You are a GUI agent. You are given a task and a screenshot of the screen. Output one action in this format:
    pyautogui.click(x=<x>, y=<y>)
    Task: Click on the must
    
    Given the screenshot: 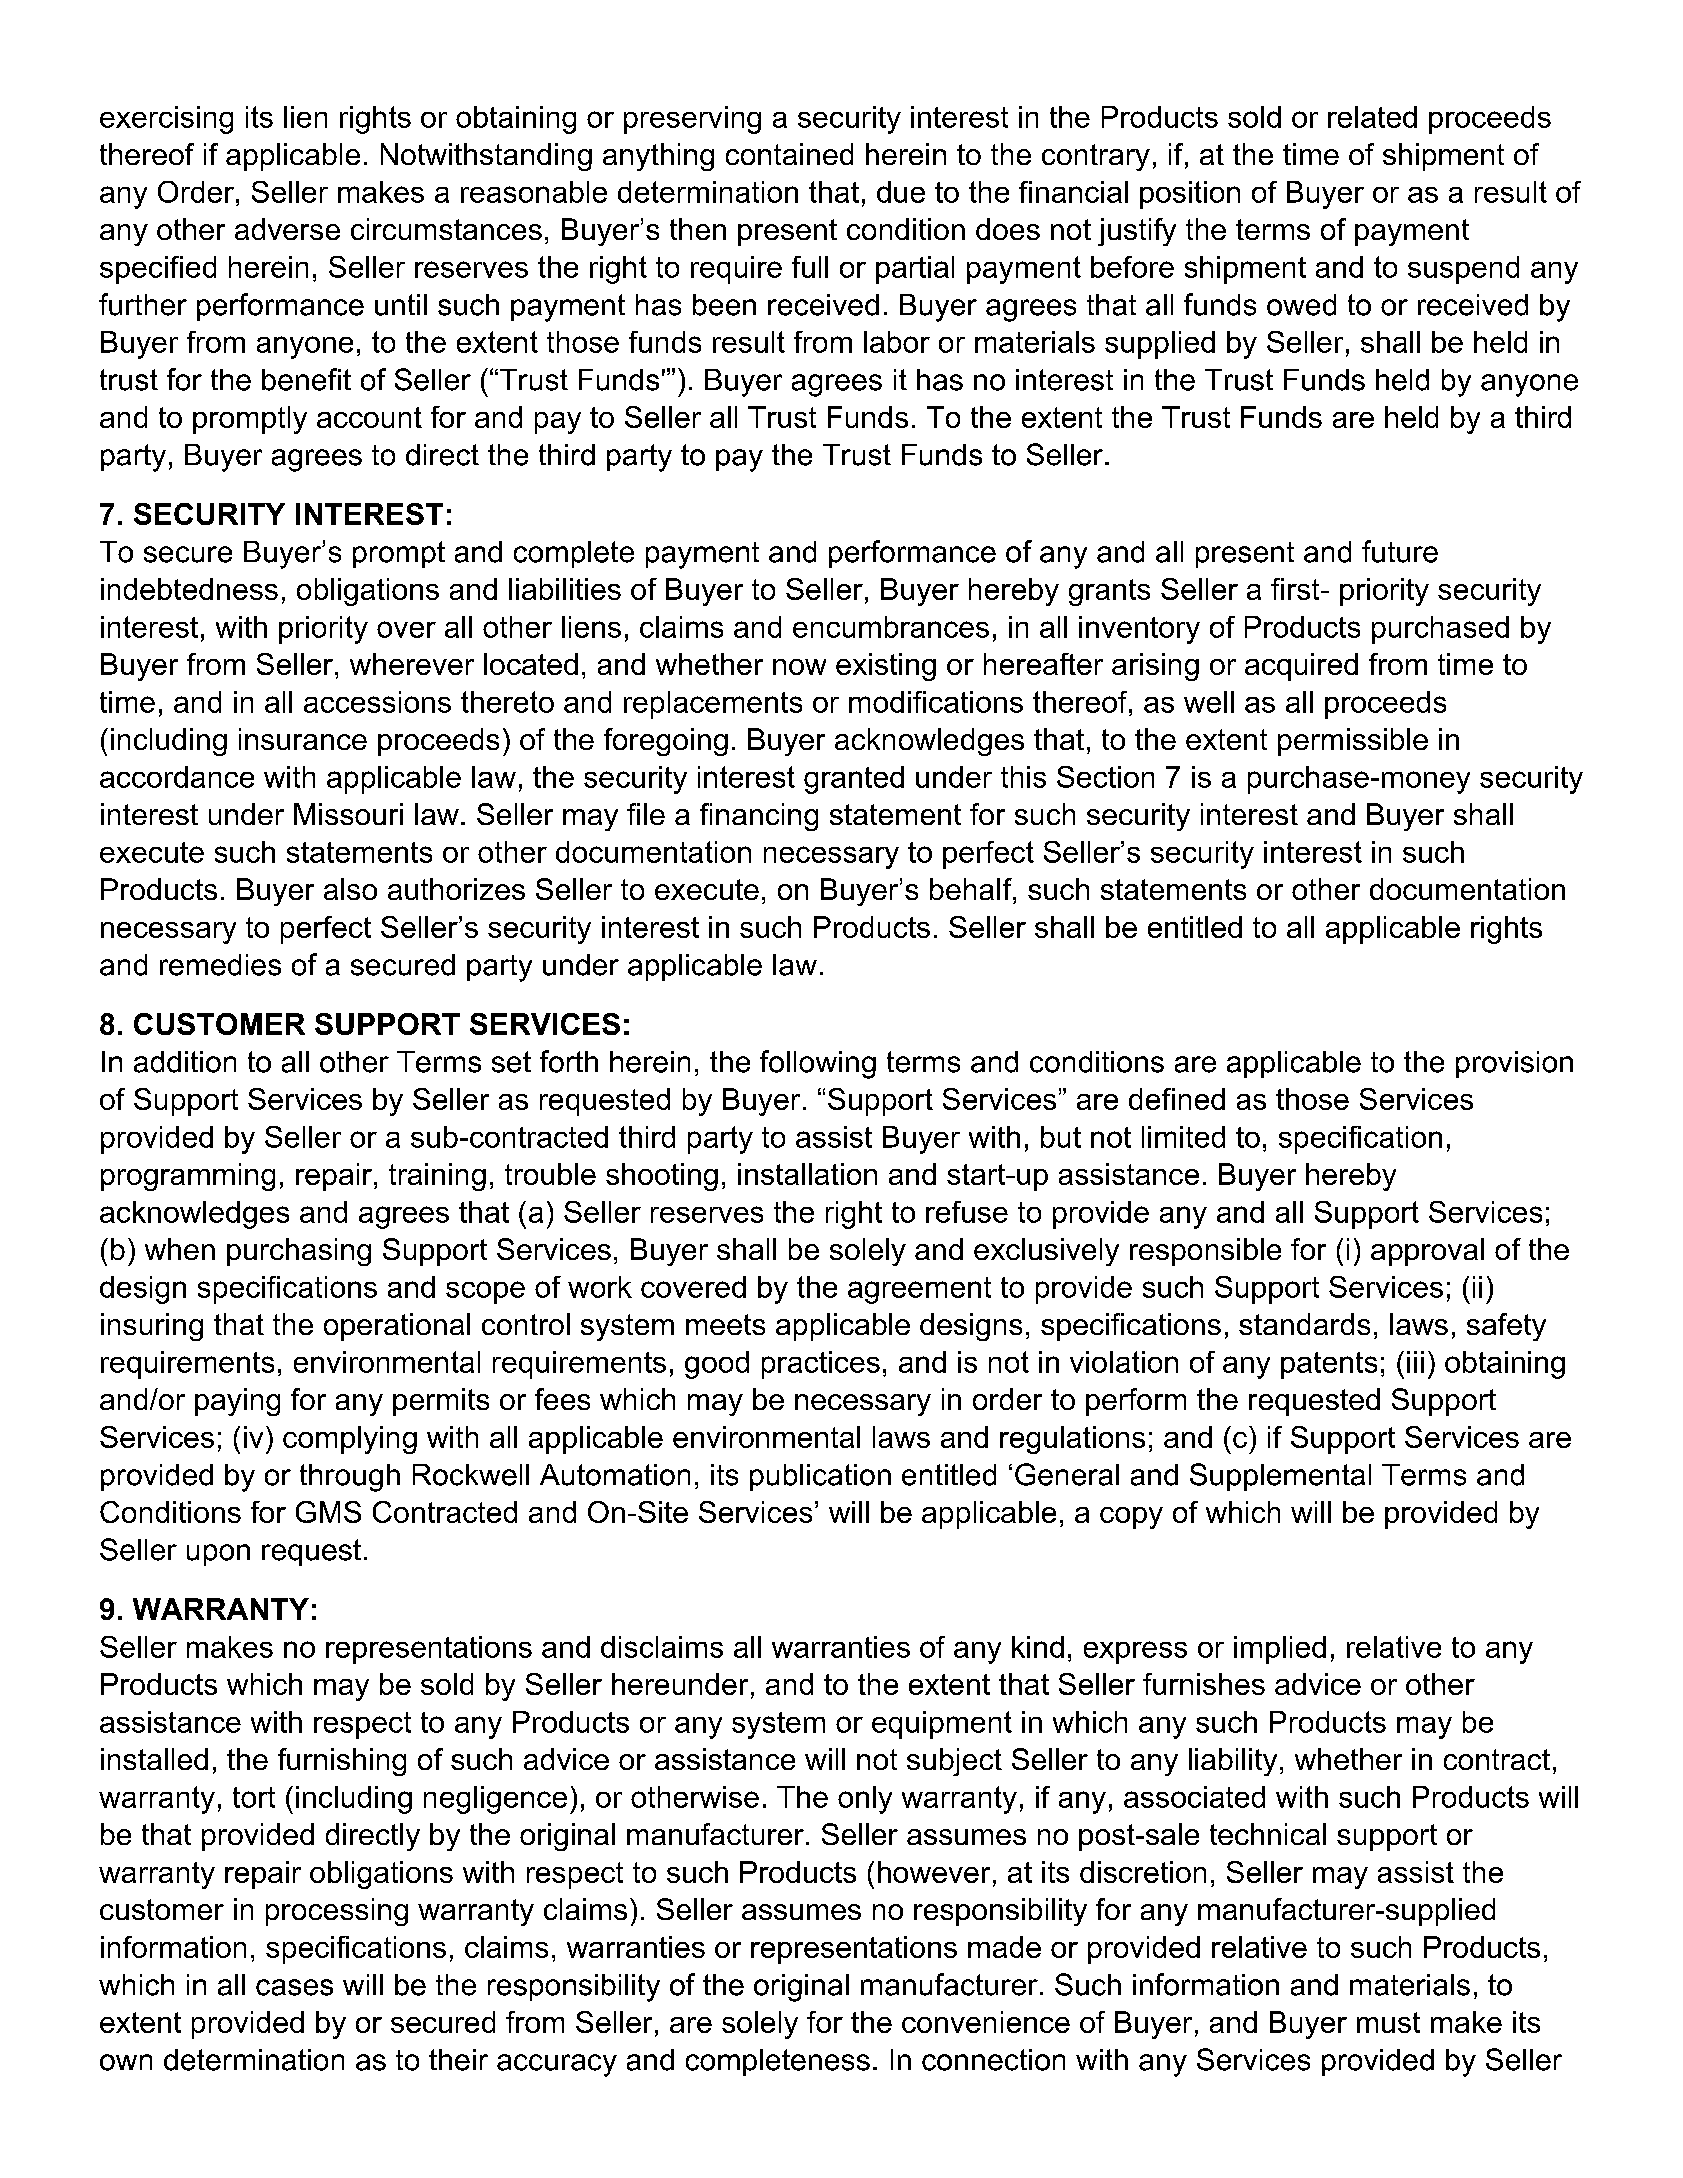 What is the action you would take?
    pyautogui.click(x=1388, y=2022)
